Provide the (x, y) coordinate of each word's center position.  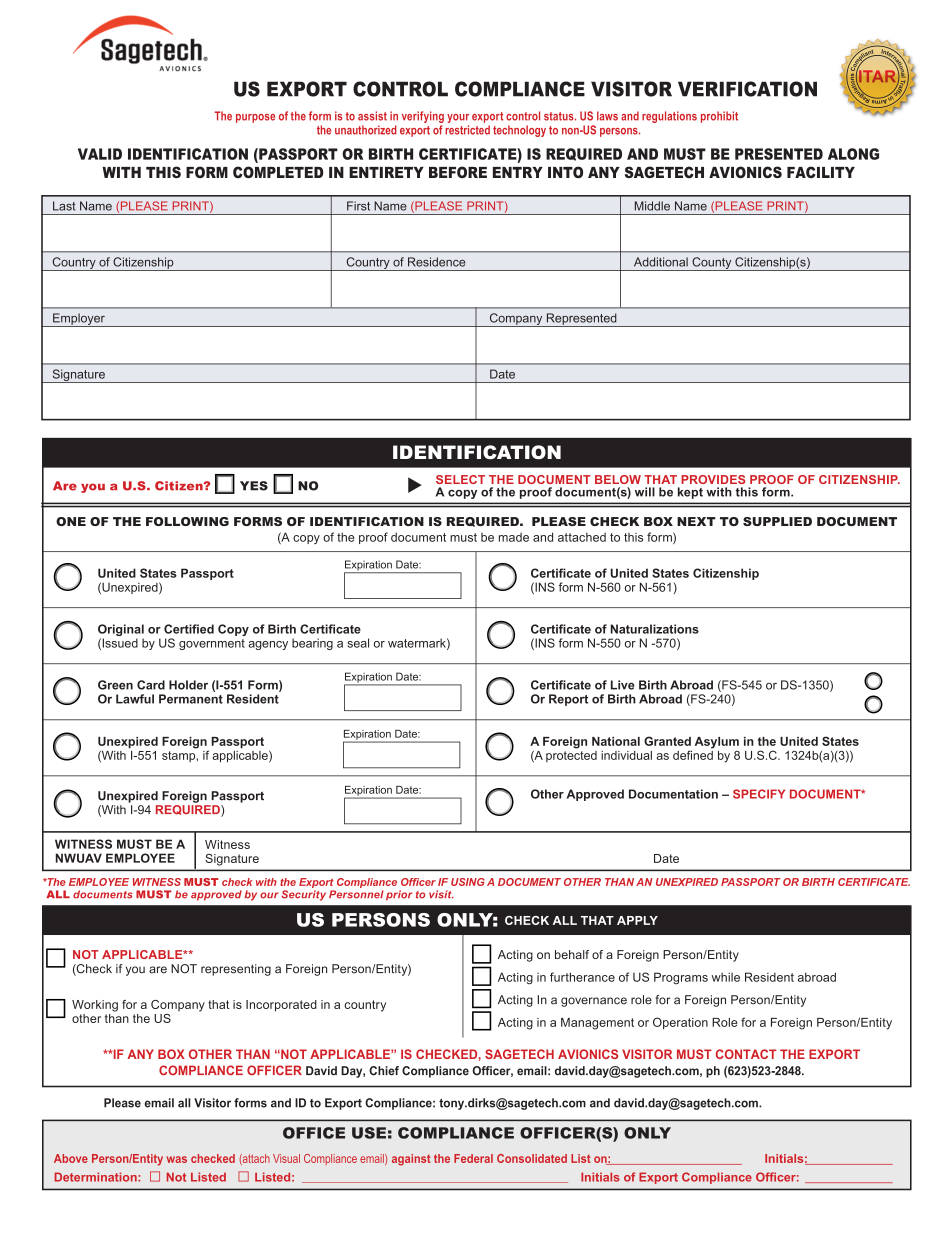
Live (622, 685)
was (177, 1159)
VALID (100, 154)
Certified (189, 629)
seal (358, 643)
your (458, 118)
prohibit (719, 117)
